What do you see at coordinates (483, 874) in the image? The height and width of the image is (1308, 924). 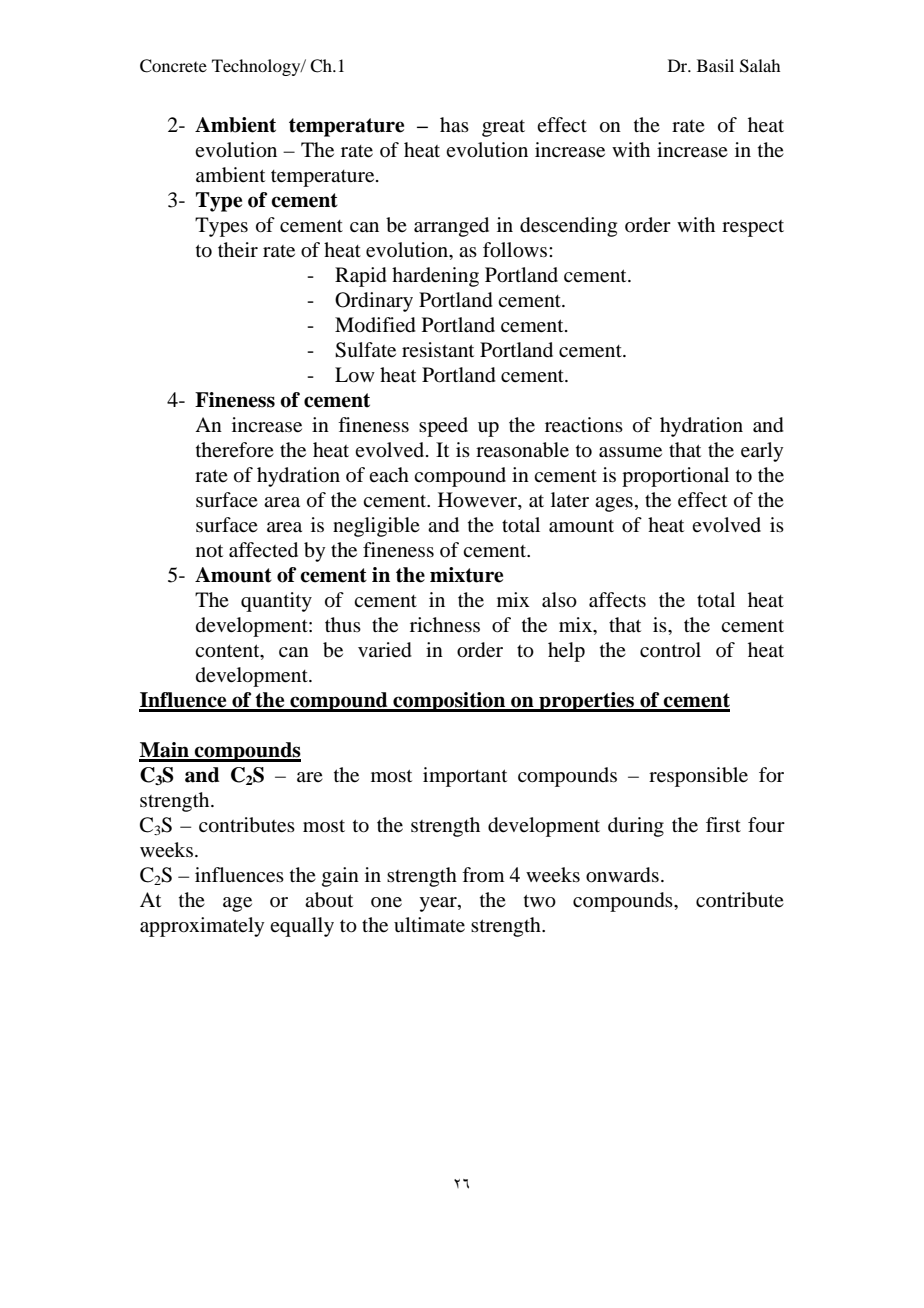 I see `from` at bounding box center [483, 874].
